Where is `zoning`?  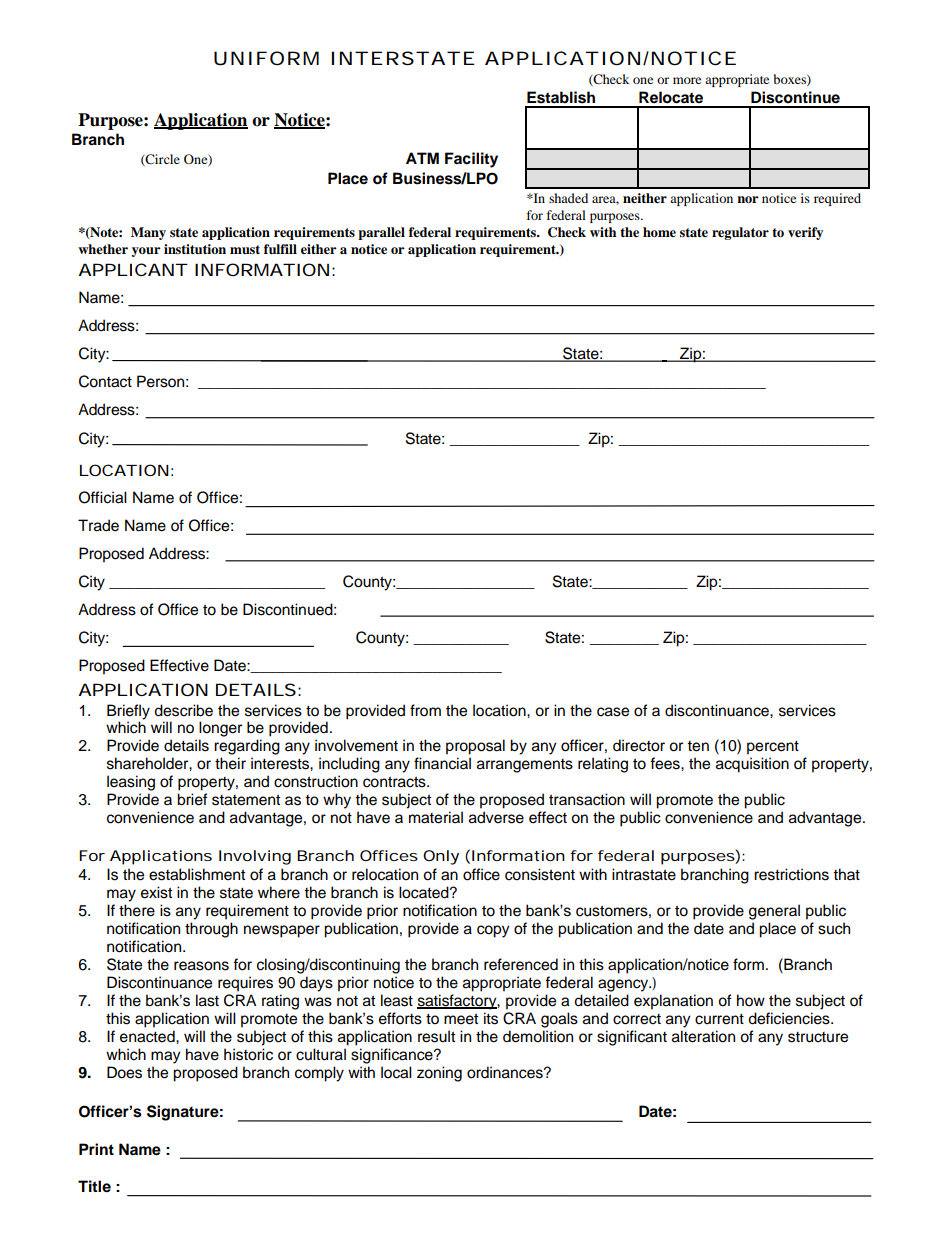
zoning is located at coordinates (439, 1074).
